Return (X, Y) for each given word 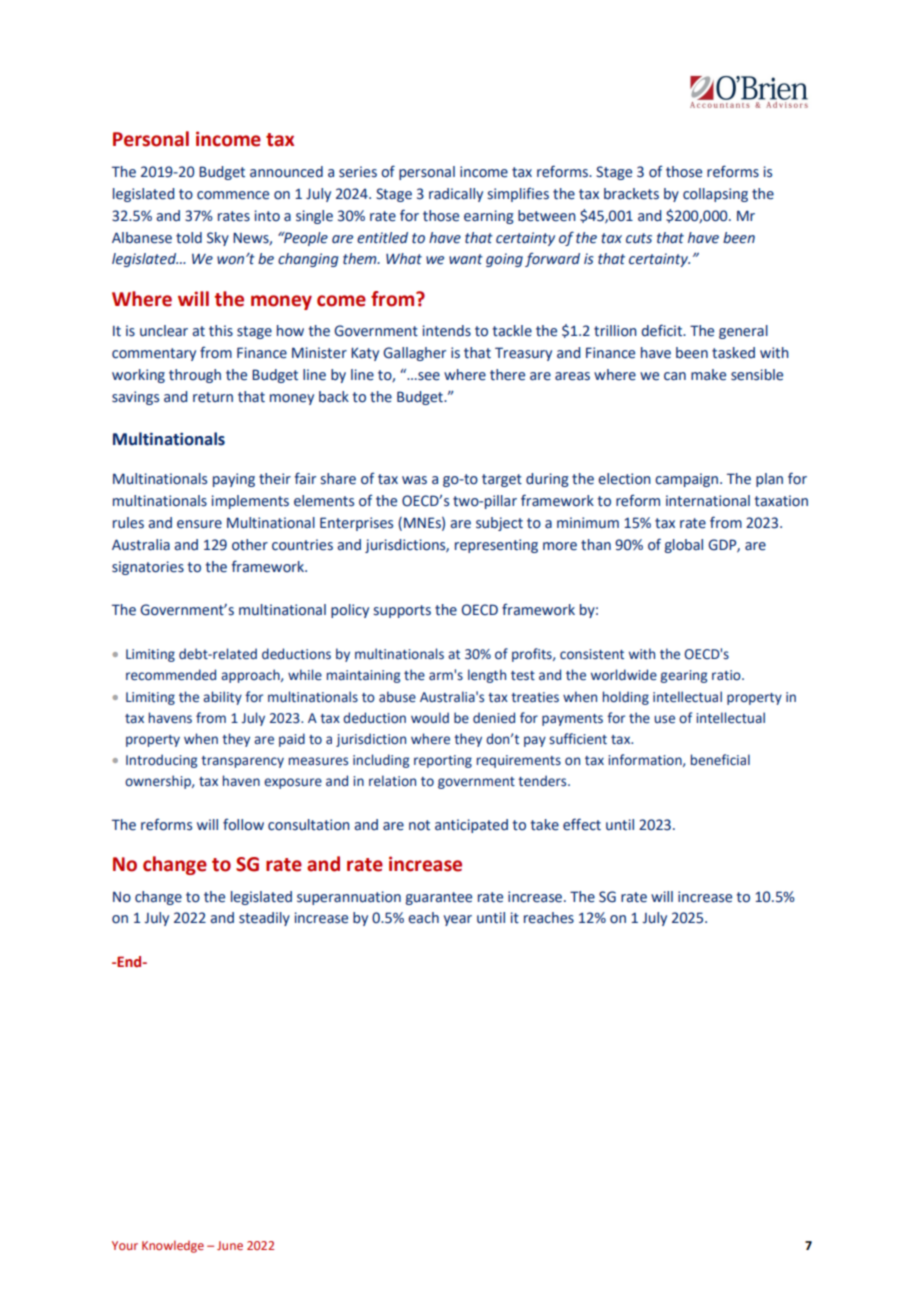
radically (456, 195)
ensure (199, 524)
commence (233, 195)
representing (496, 546)
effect (582, 824)
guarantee (439, 898)
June (230, 1245)
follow (243, 824)
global (684, 546)
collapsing (715, 195)
